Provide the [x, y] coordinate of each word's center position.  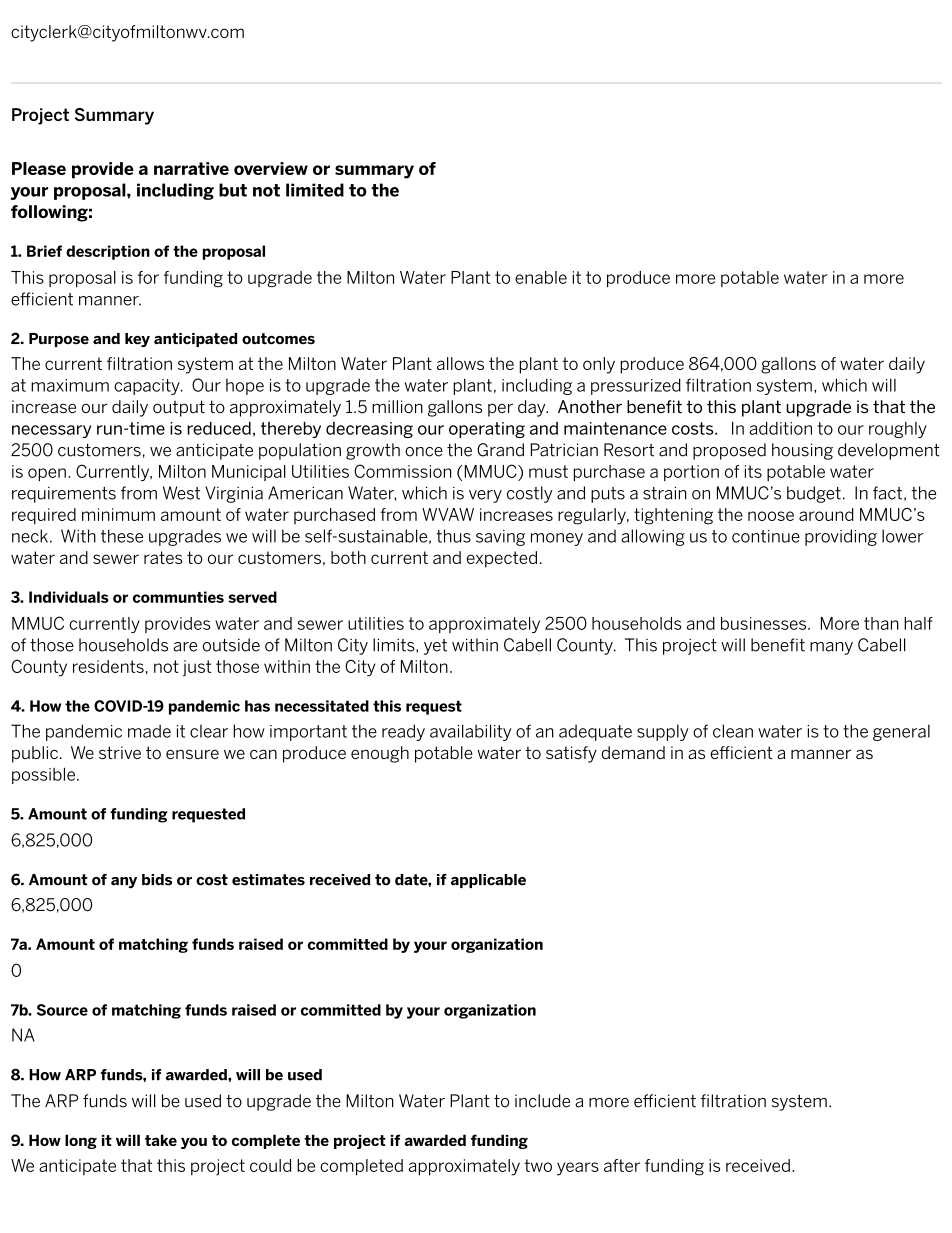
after [622, 1165]
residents [108, 666]
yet [435, 647]
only [599, 365]
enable [541, 277]
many [831, 648]
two [538, 1165]
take [161, 1140]
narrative [191, 168]
